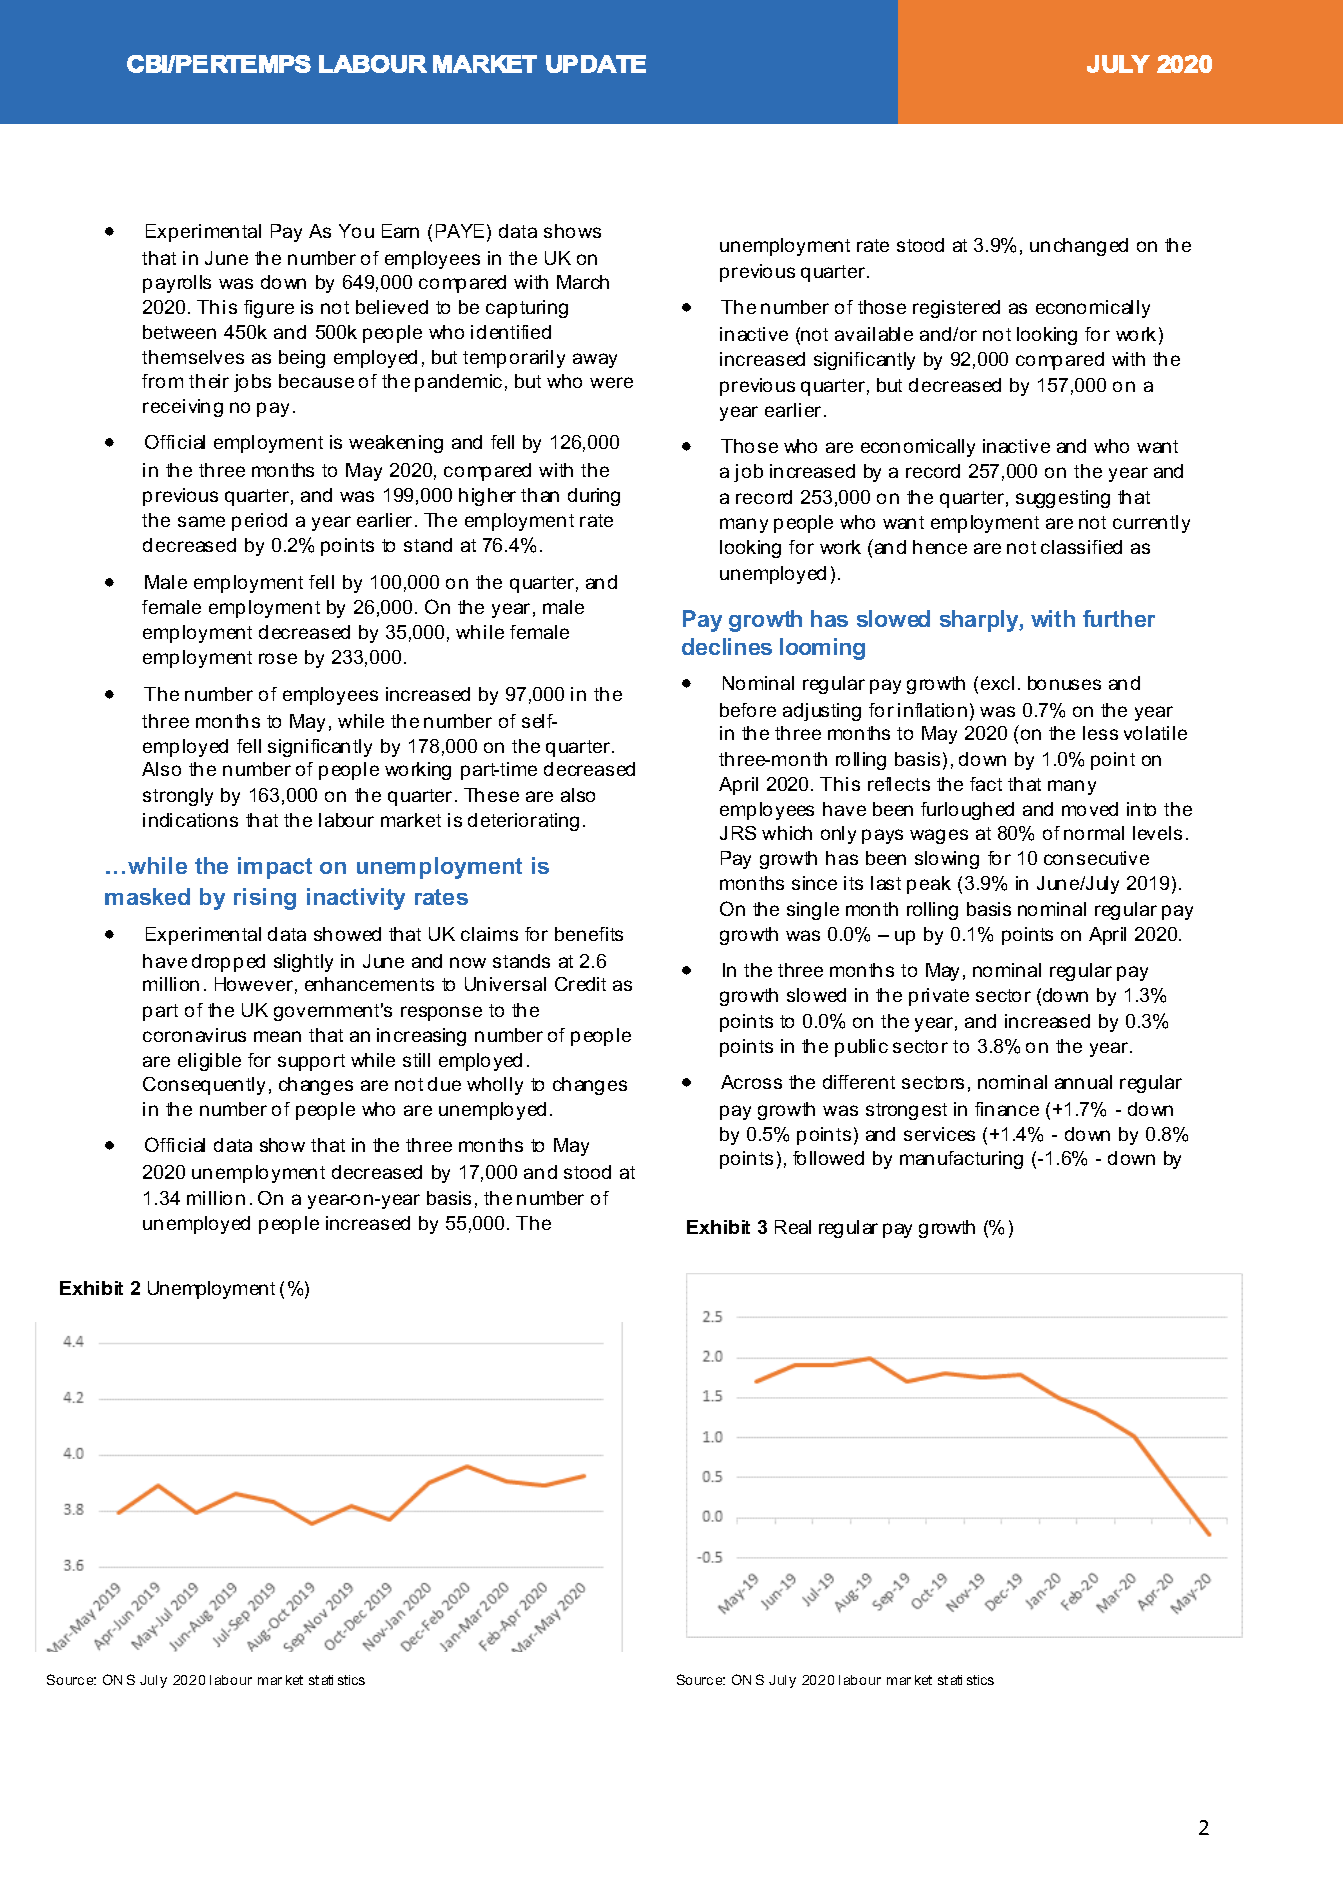 This screenshot has width=1343, height=1899. What do you see at coordinates (748, 710) in the screenshot?
I see `before` at bounding box center [748, 710].
